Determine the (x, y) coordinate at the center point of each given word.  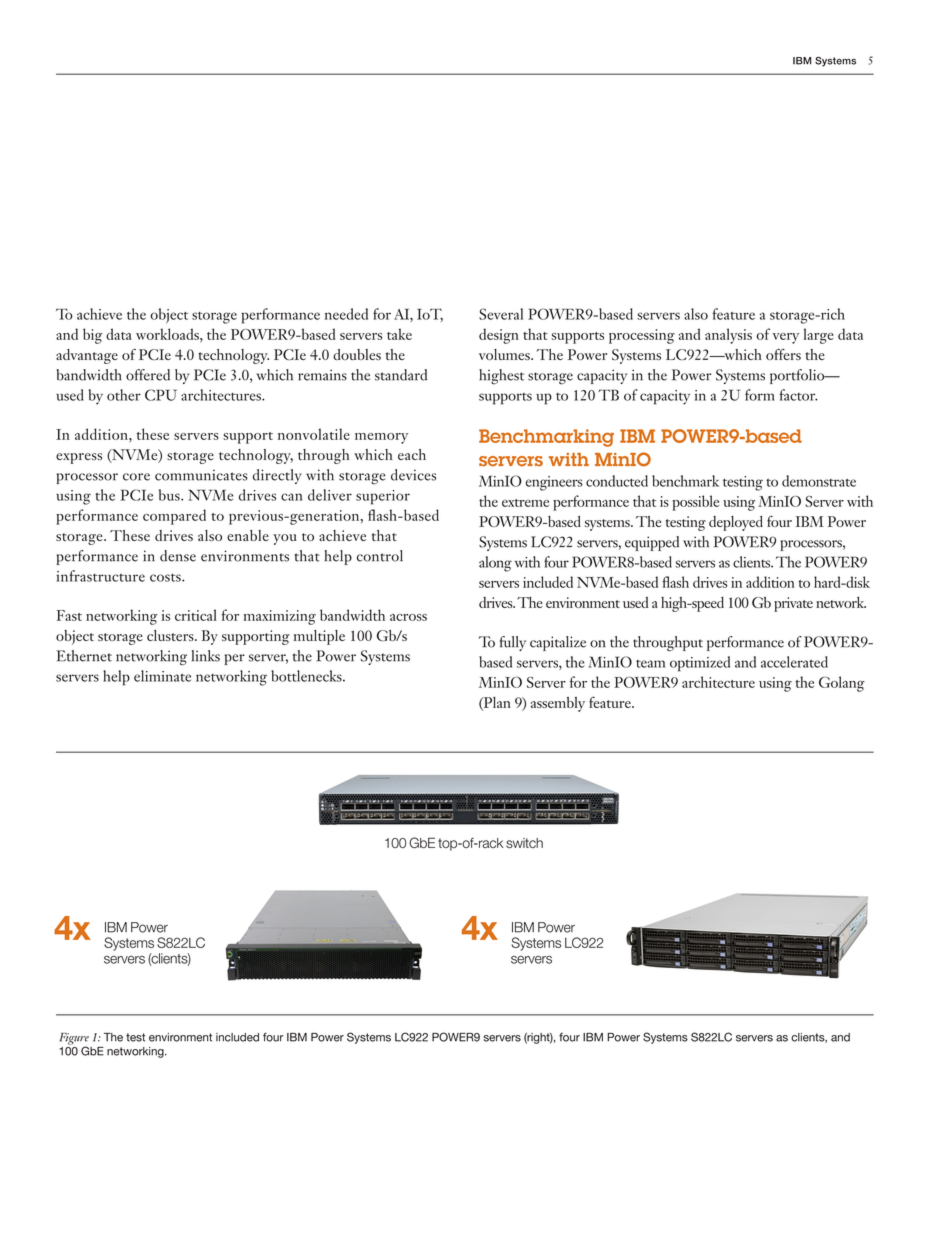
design (499, 336)
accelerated (794, 662)
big (92, 336)
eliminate (162, 676)
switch (524, 843)
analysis (728, 336)
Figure (74, 1040)
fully (512, 643)
